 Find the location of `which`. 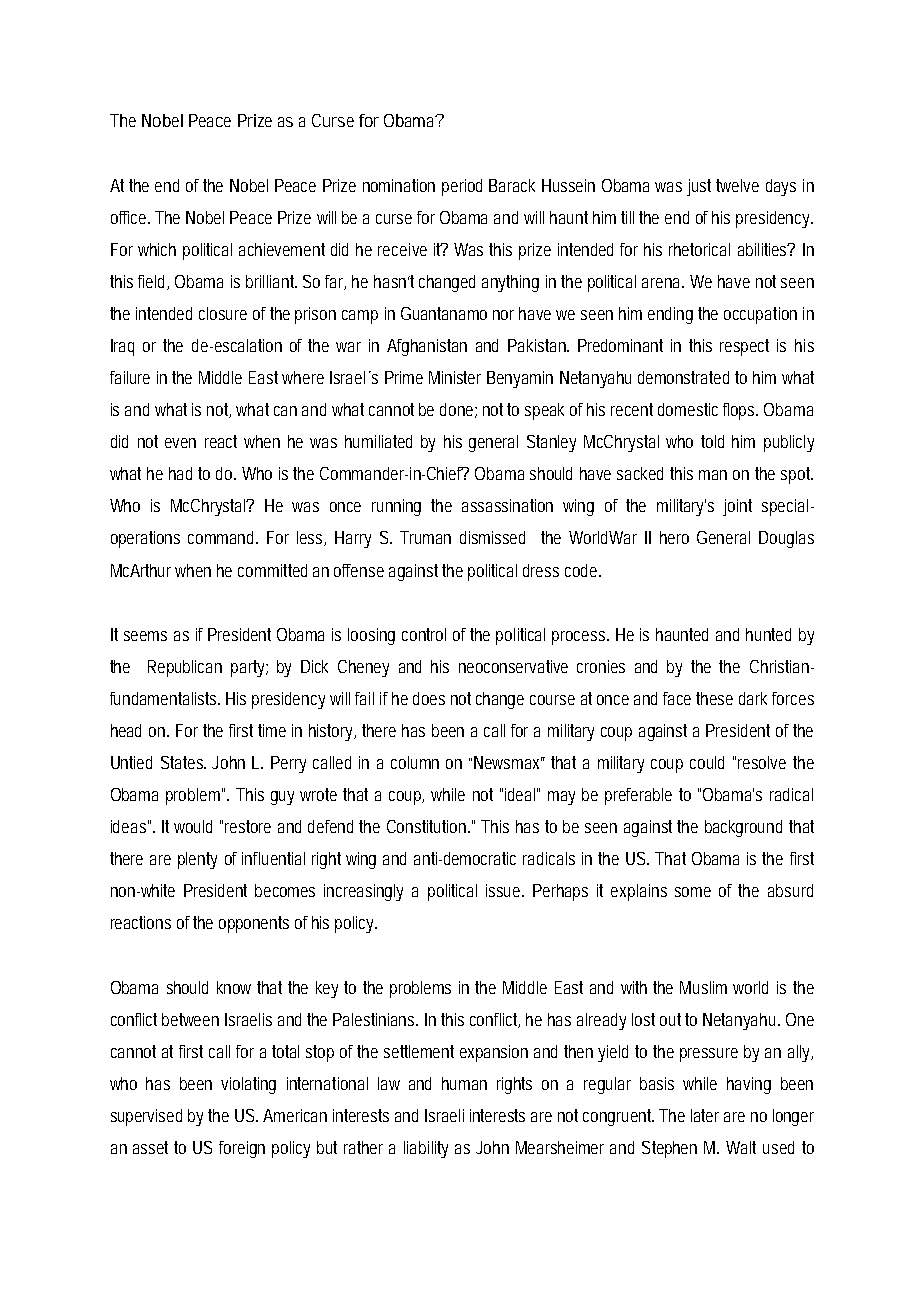

which is located at coordinates (157, 249).
